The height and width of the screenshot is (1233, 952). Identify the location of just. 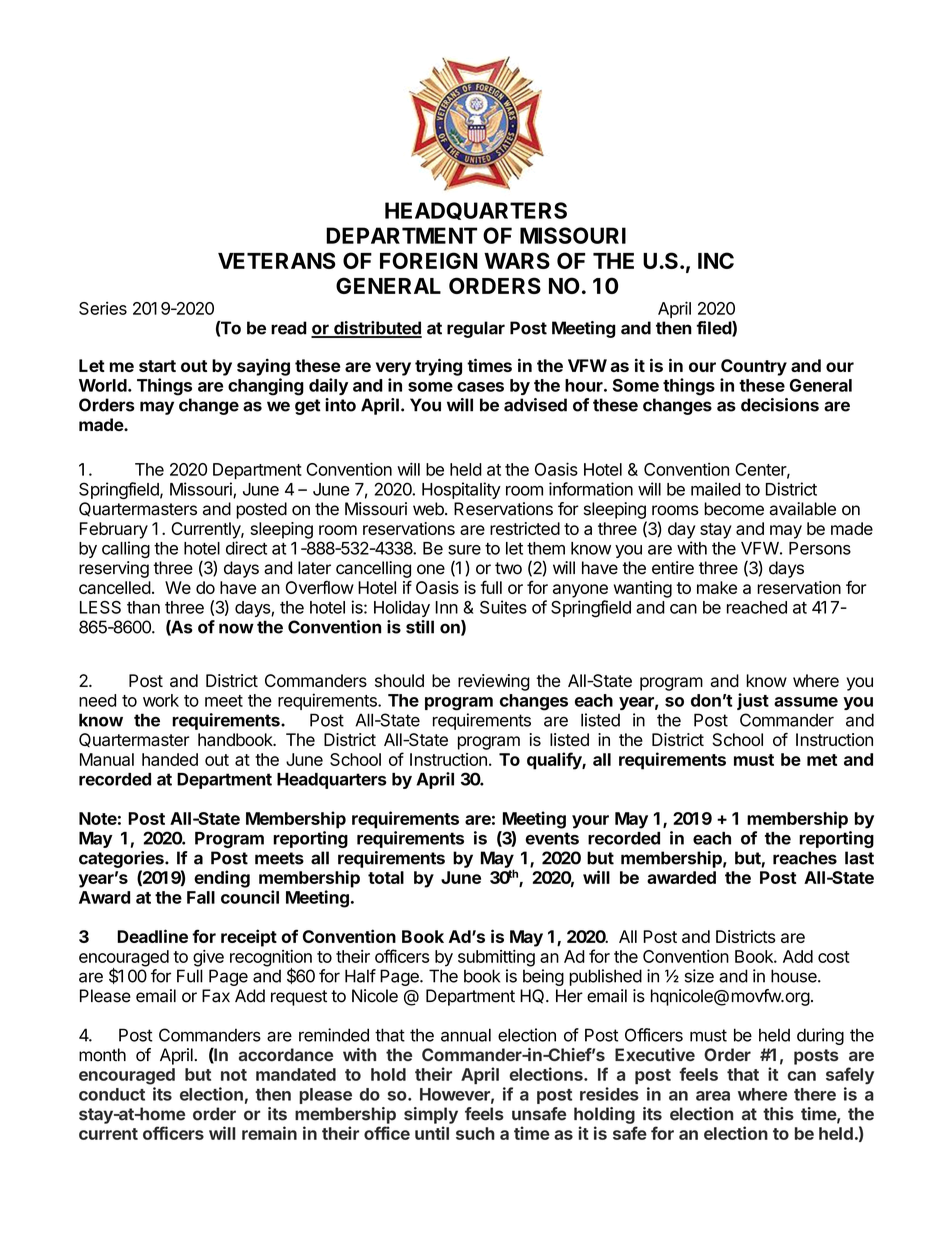
(753, 701).
